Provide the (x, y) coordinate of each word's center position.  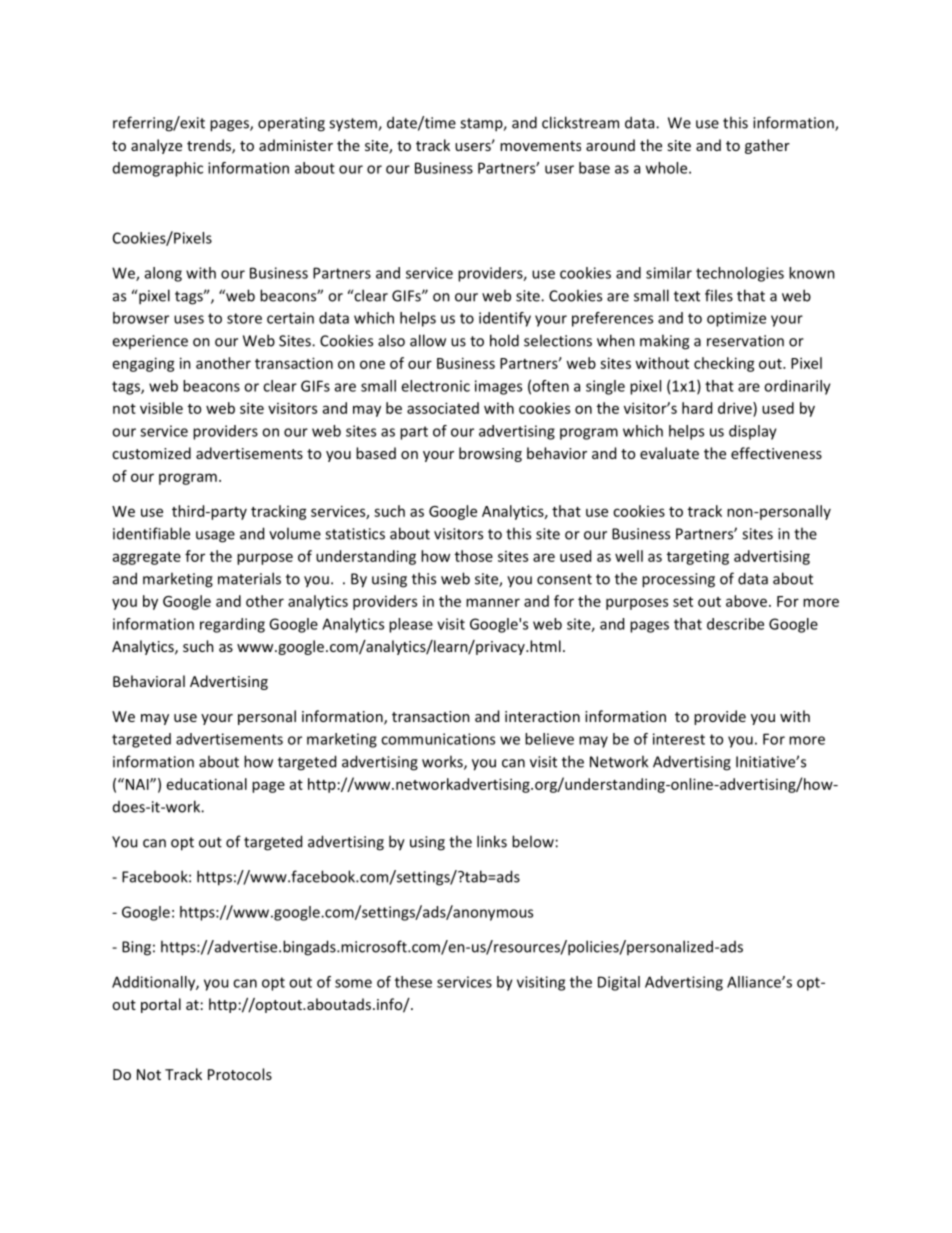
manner (493, 602)
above (746, 601)
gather (767, 146)
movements (540, 146)
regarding (232, 625)
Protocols (240, 1074)
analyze (156, 146)
